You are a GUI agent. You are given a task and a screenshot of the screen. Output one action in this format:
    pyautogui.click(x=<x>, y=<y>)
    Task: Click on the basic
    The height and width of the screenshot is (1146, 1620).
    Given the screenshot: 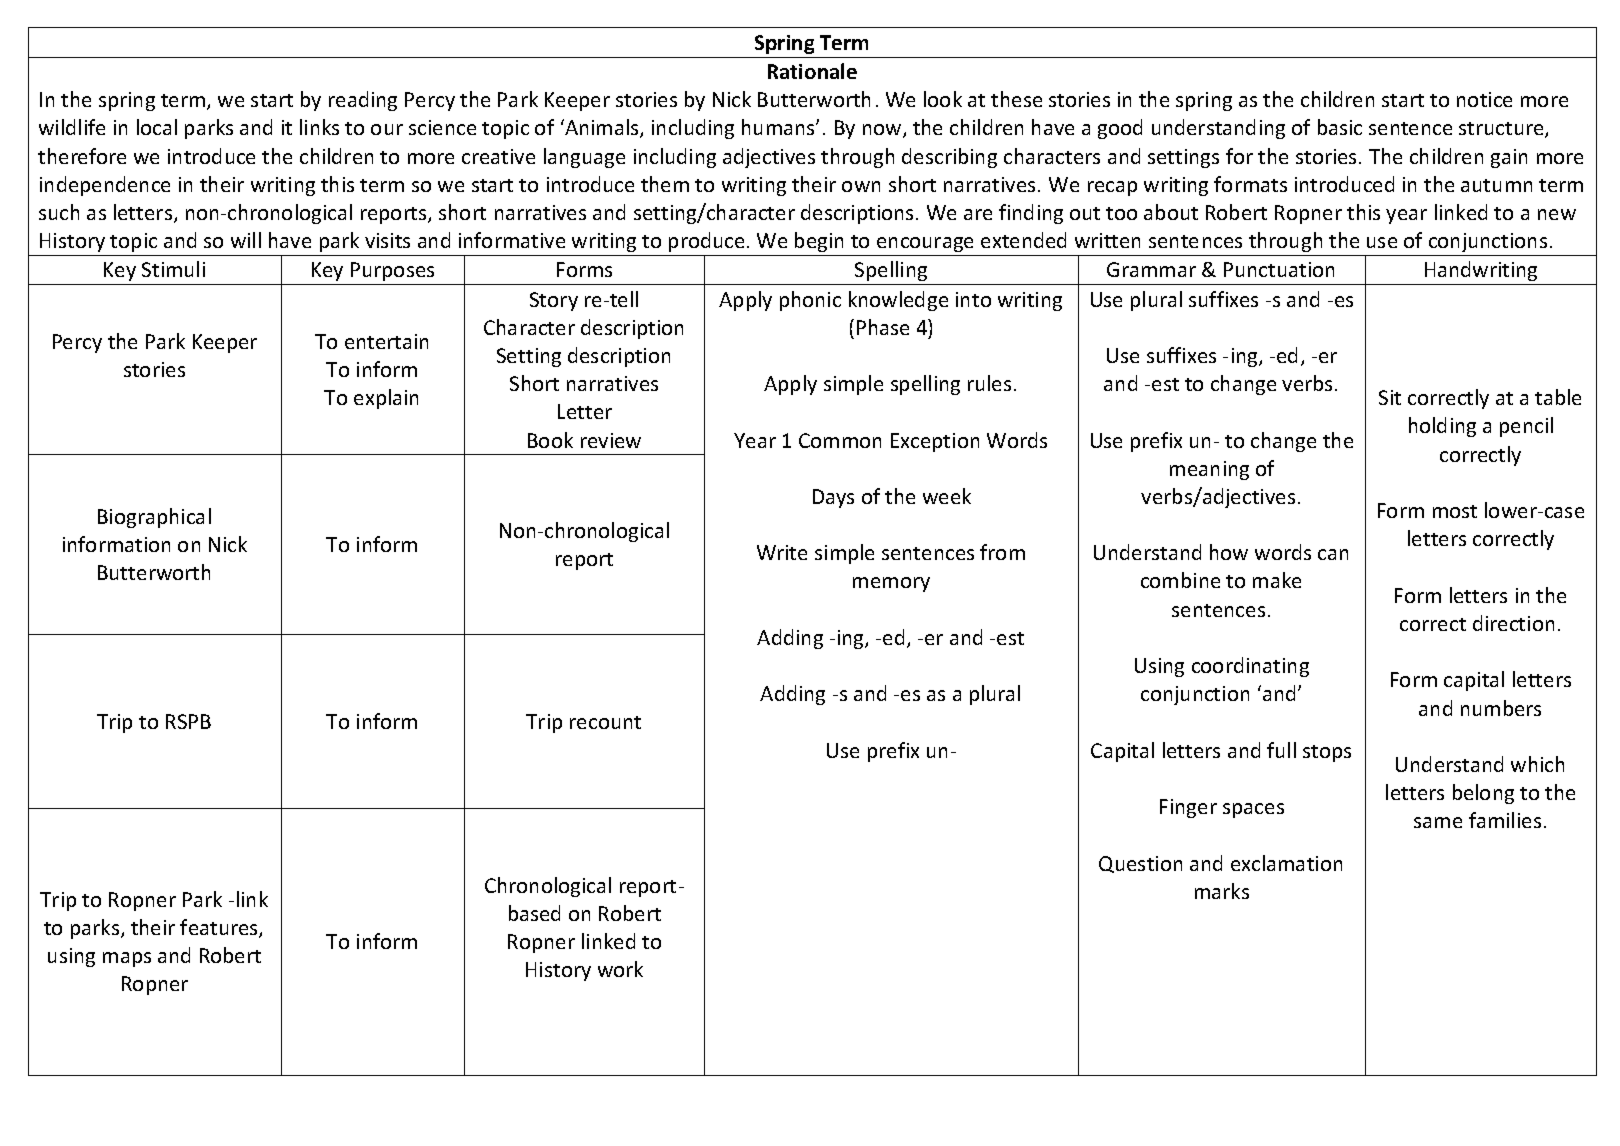 What is the action you would take?
    pyautogui.click(x=1340, y=127)
